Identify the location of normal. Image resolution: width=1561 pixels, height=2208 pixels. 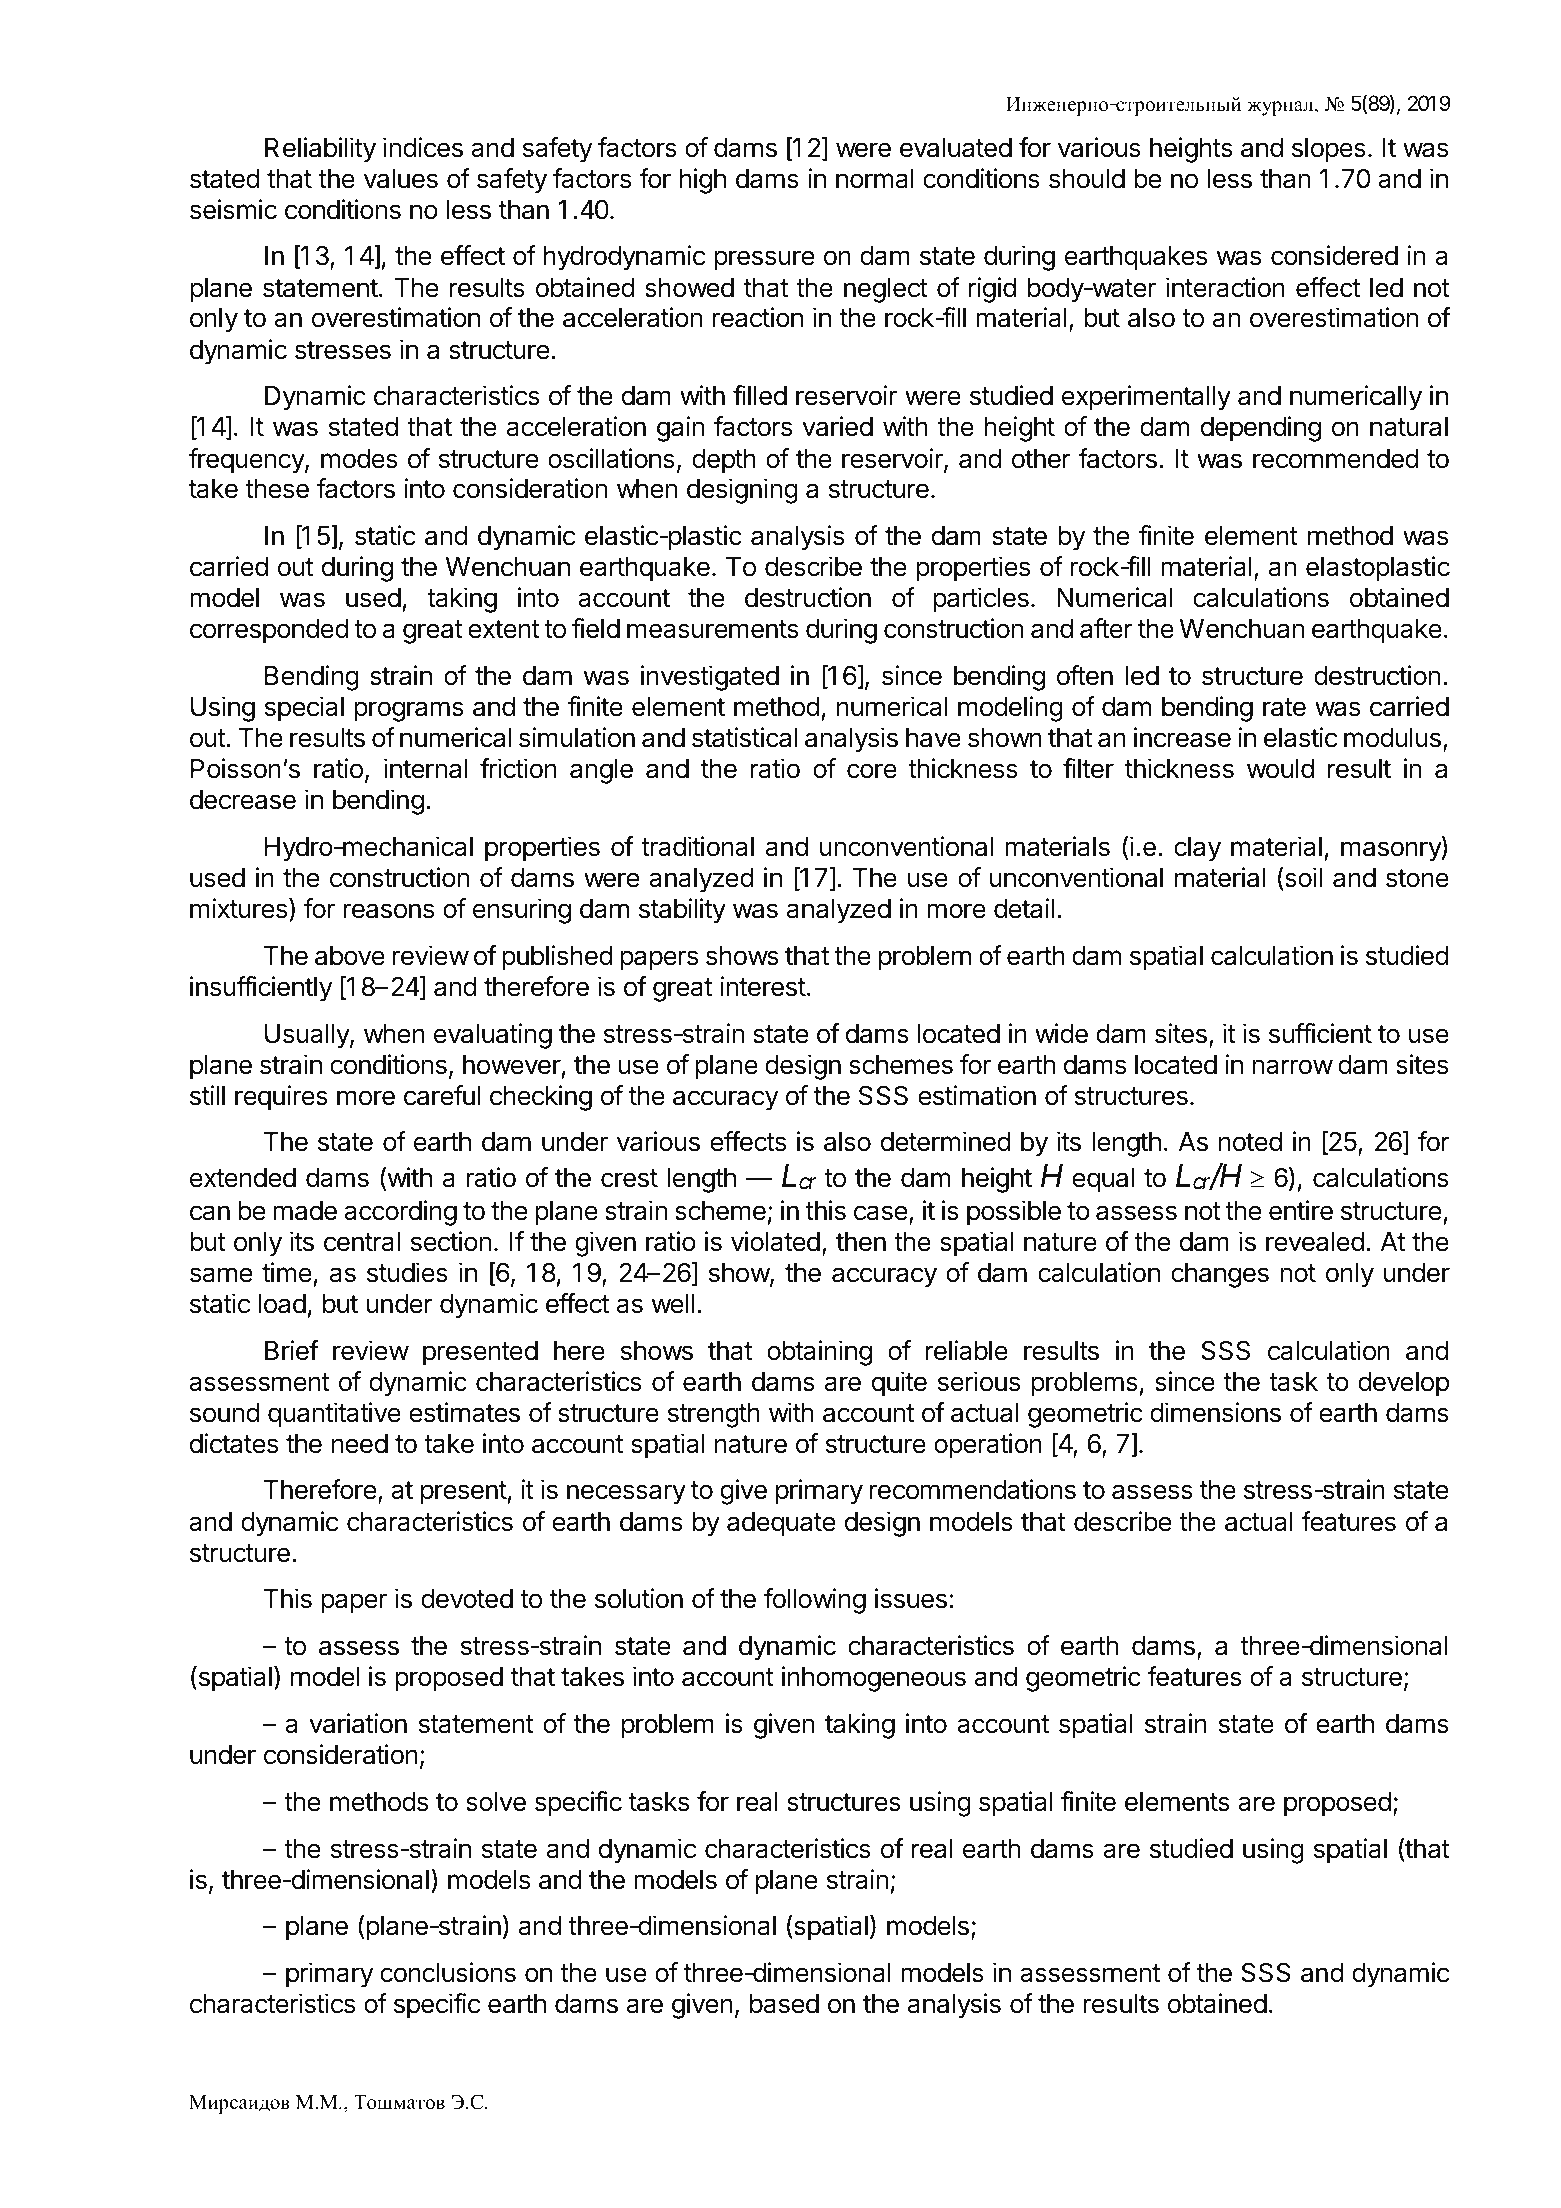
(875, 179).
